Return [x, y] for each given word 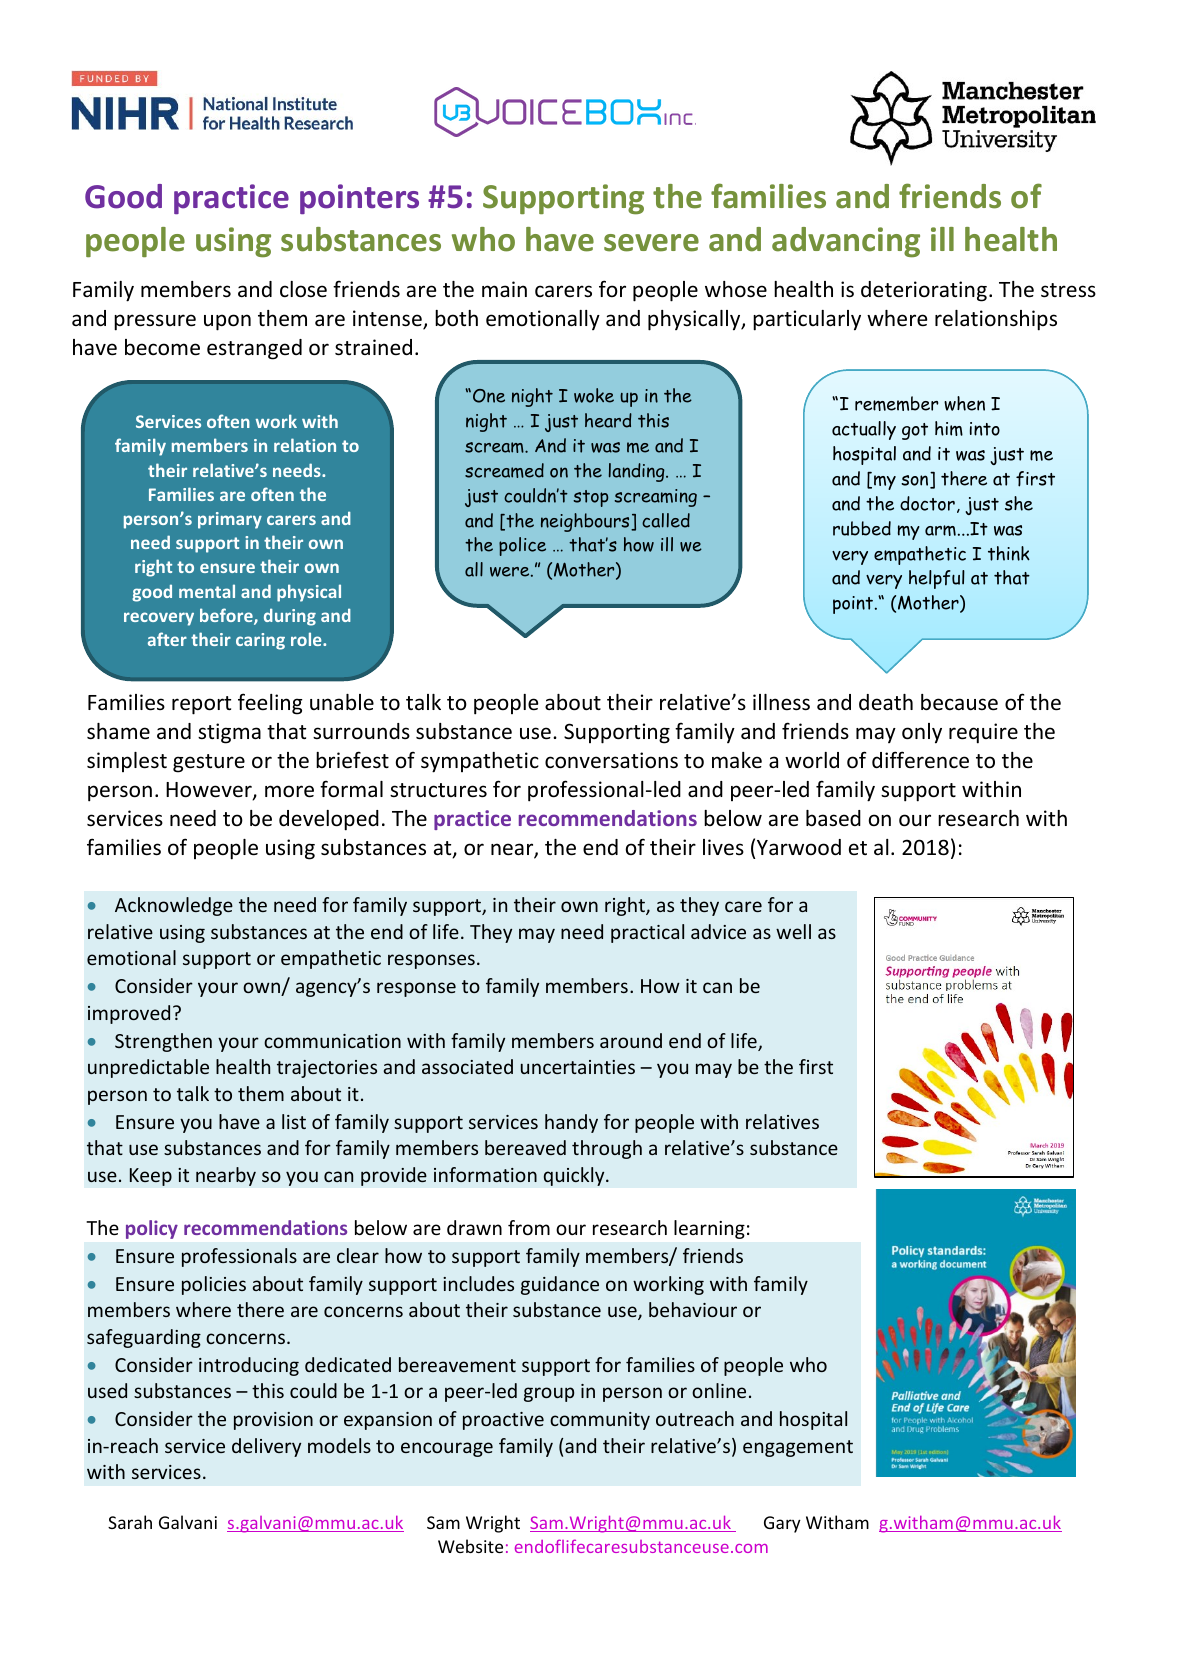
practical [647, 933]
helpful [937, 579]
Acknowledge [174, 906]
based [833, 818]
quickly [575, 1176]
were [511, 572]
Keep [150, 1177]
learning [709, 1229]
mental [207, 591]
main [504, 289]
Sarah [130, 1522]
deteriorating [924, 291]
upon [227, 322]
